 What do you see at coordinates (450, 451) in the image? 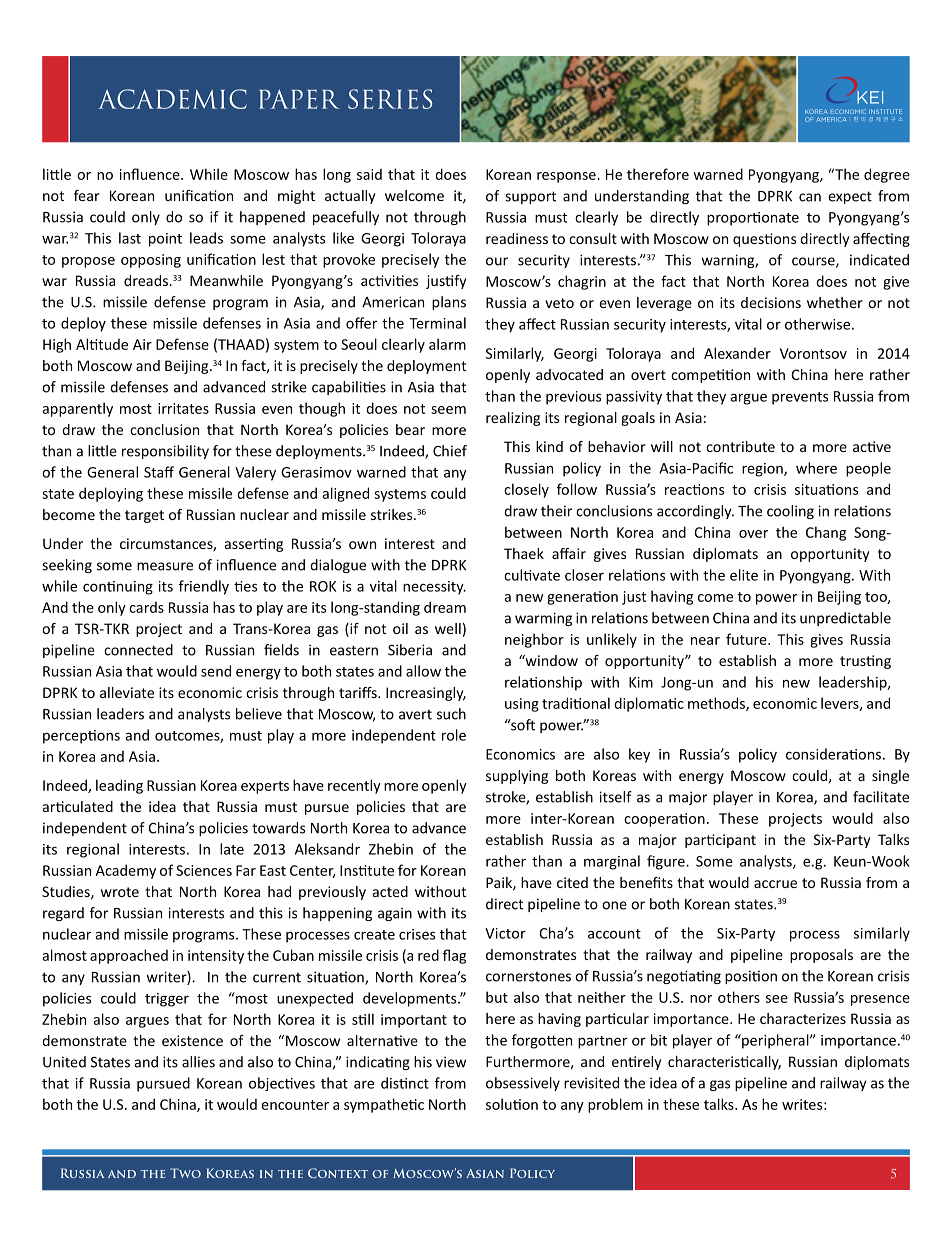
I see `Chief` at bounding box center [450, 451].
